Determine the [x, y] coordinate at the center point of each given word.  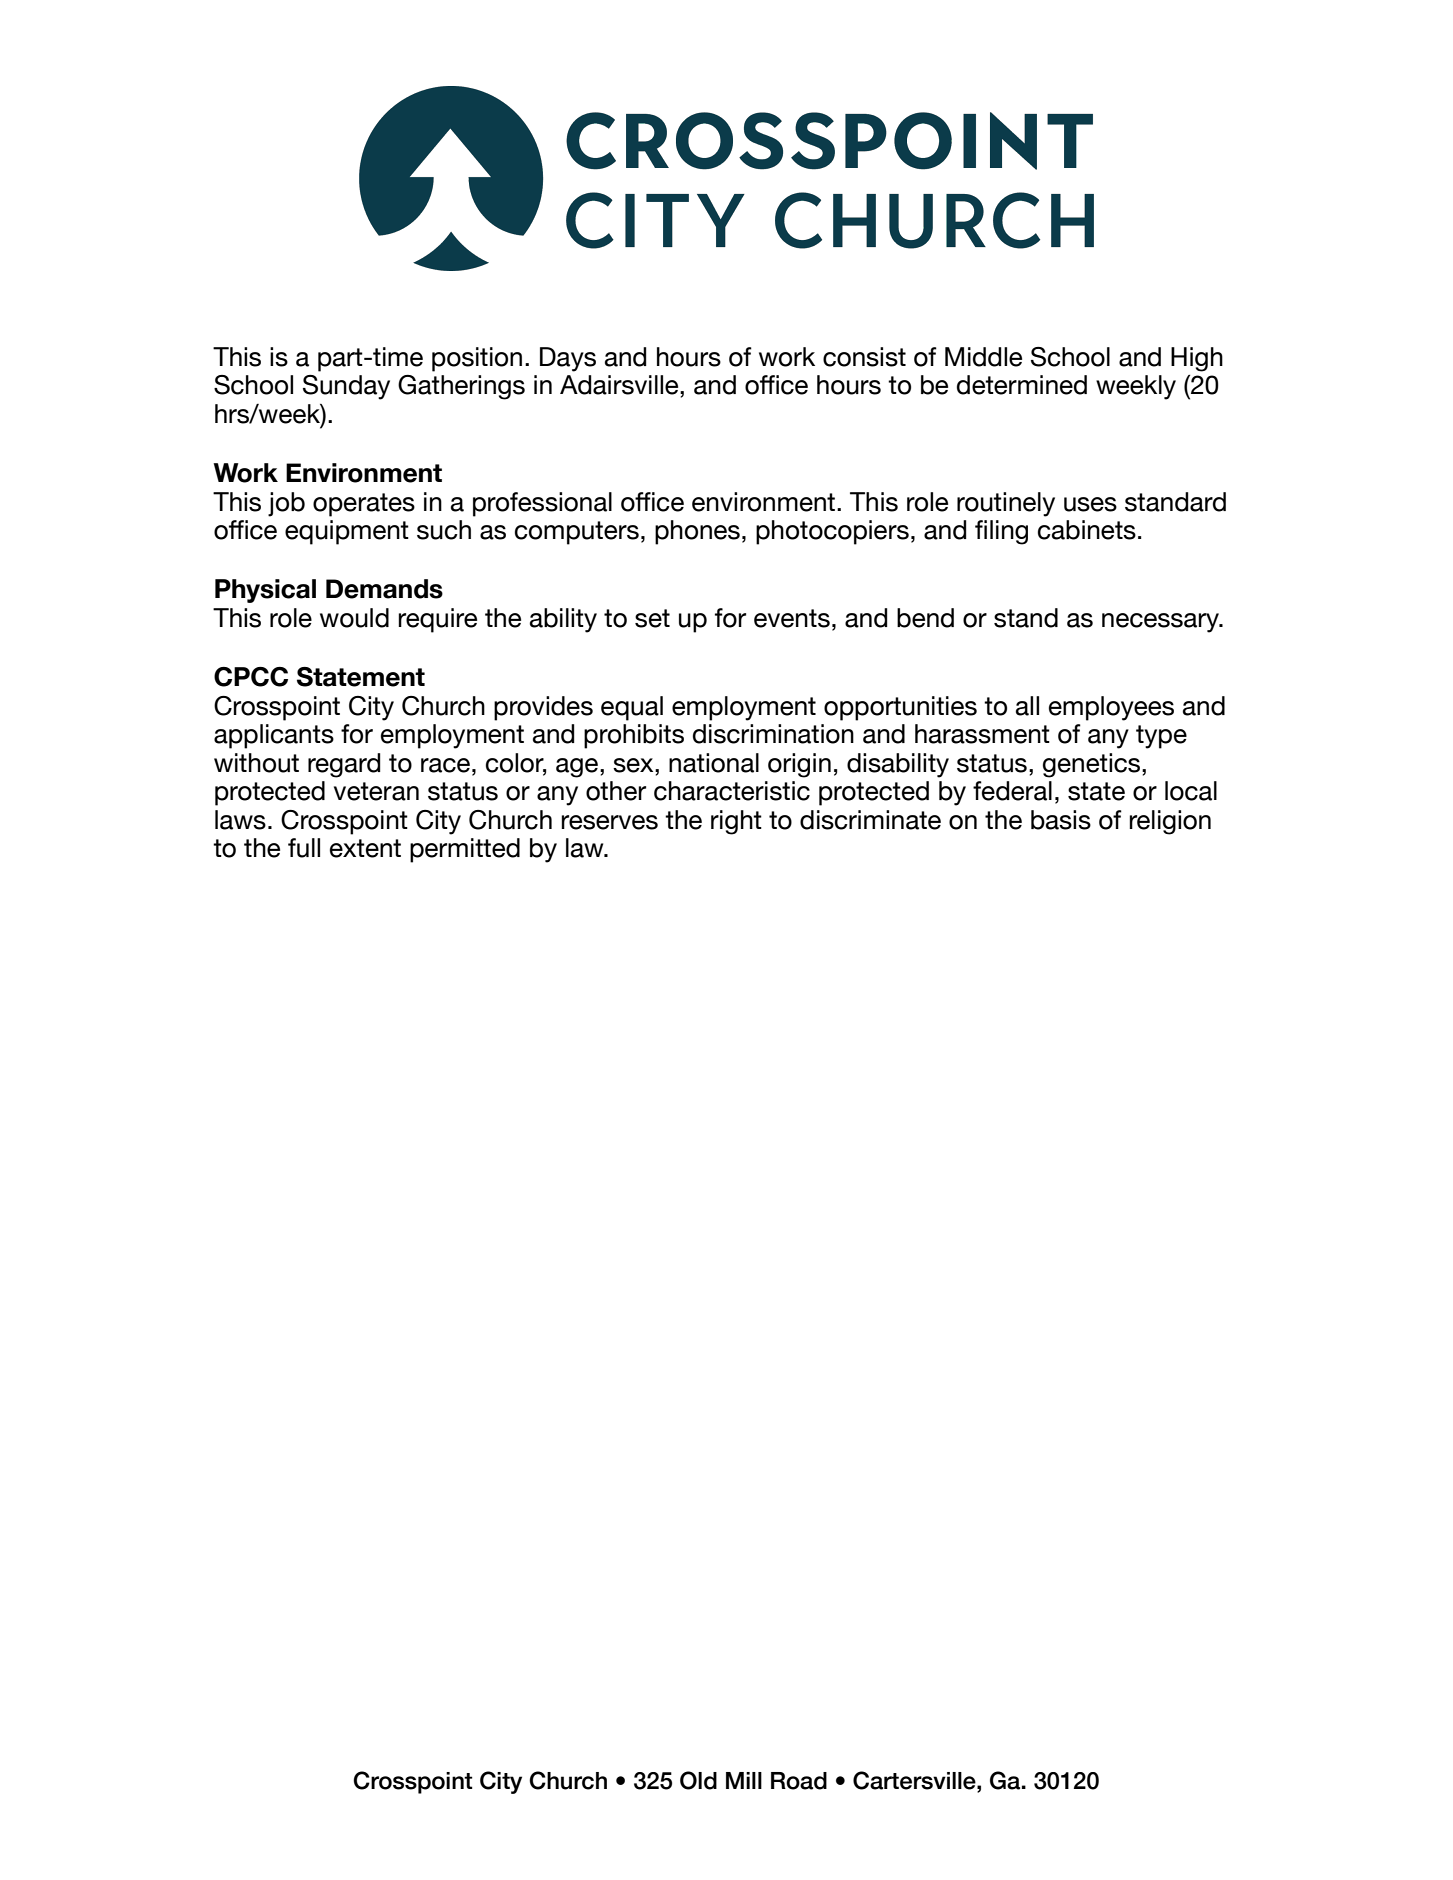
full [304, 848]
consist [864, 357]
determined [1022, 385]
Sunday [346, 387]
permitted [465, 850]
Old [698, 1780]
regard [344, 765]
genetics [1093, 765]
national [714, 763]
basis [1061, 820]
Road [799, 1781]
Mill [744, 1780]
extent [365, 848]
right [736, 822]
